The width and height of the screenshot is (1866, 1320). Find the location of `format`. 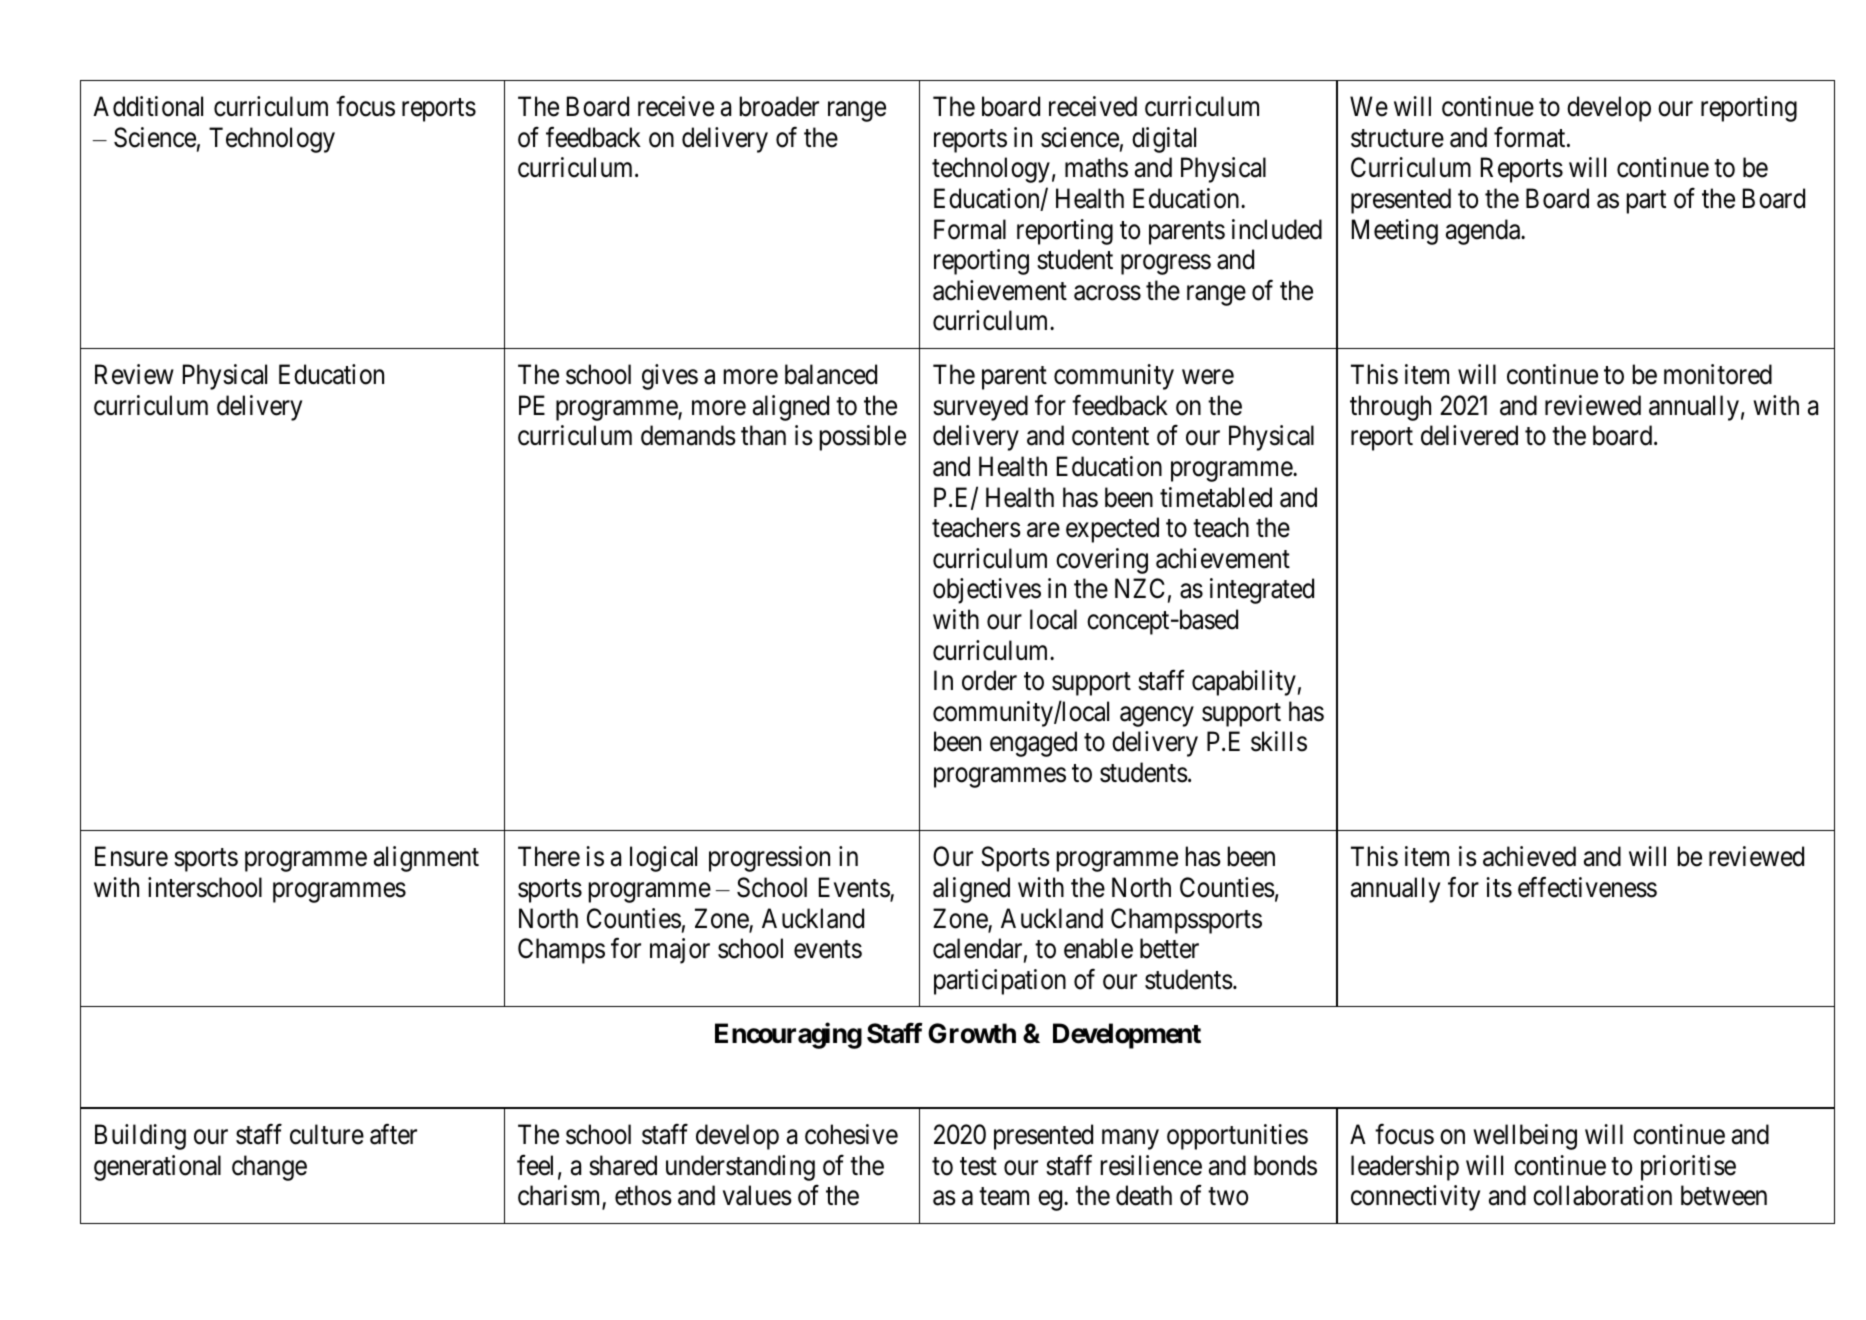

format is located at coordinates (1531, 137).
